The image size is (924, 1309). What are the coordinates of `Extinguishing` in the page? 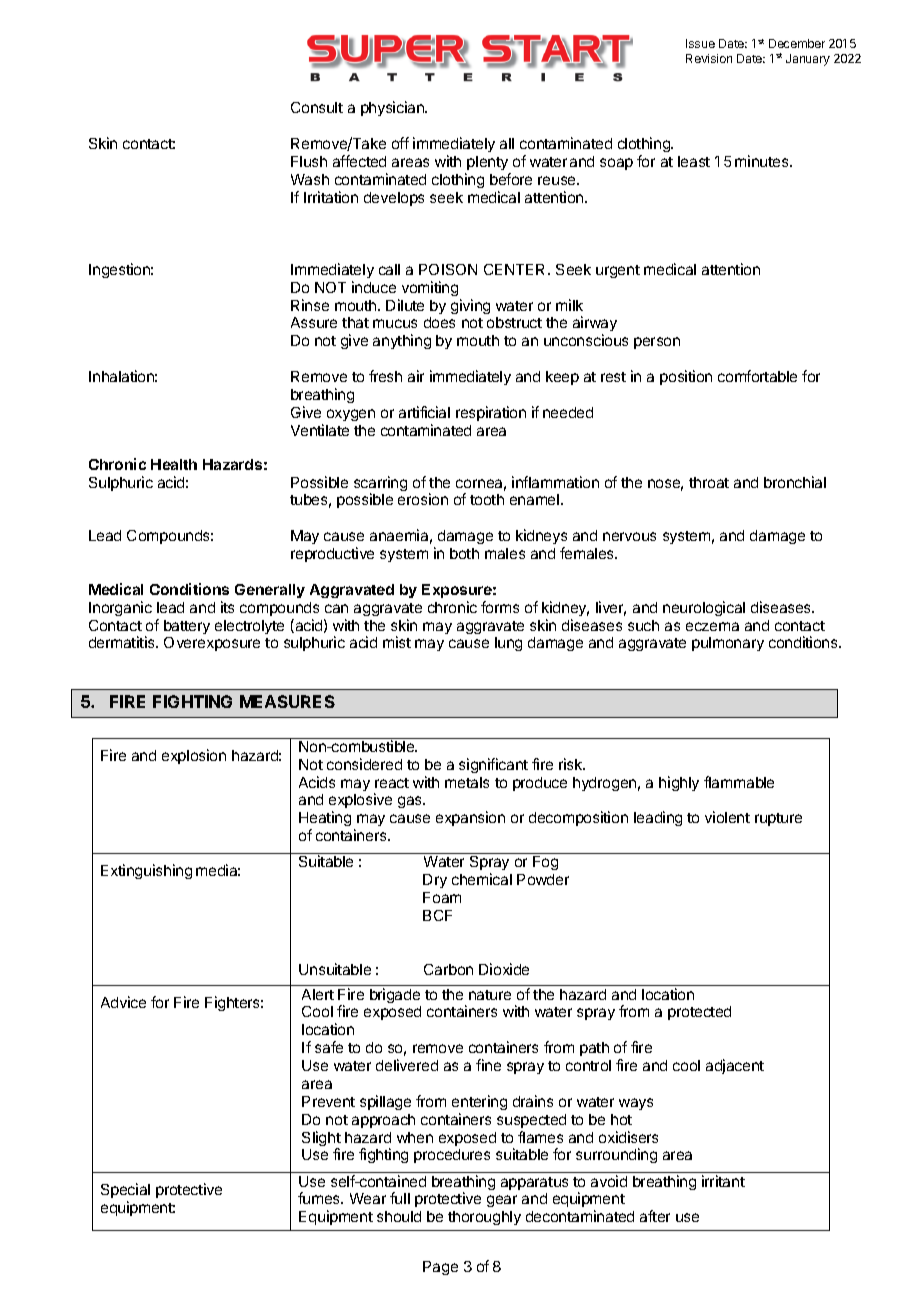 It's located at (146, 871).
